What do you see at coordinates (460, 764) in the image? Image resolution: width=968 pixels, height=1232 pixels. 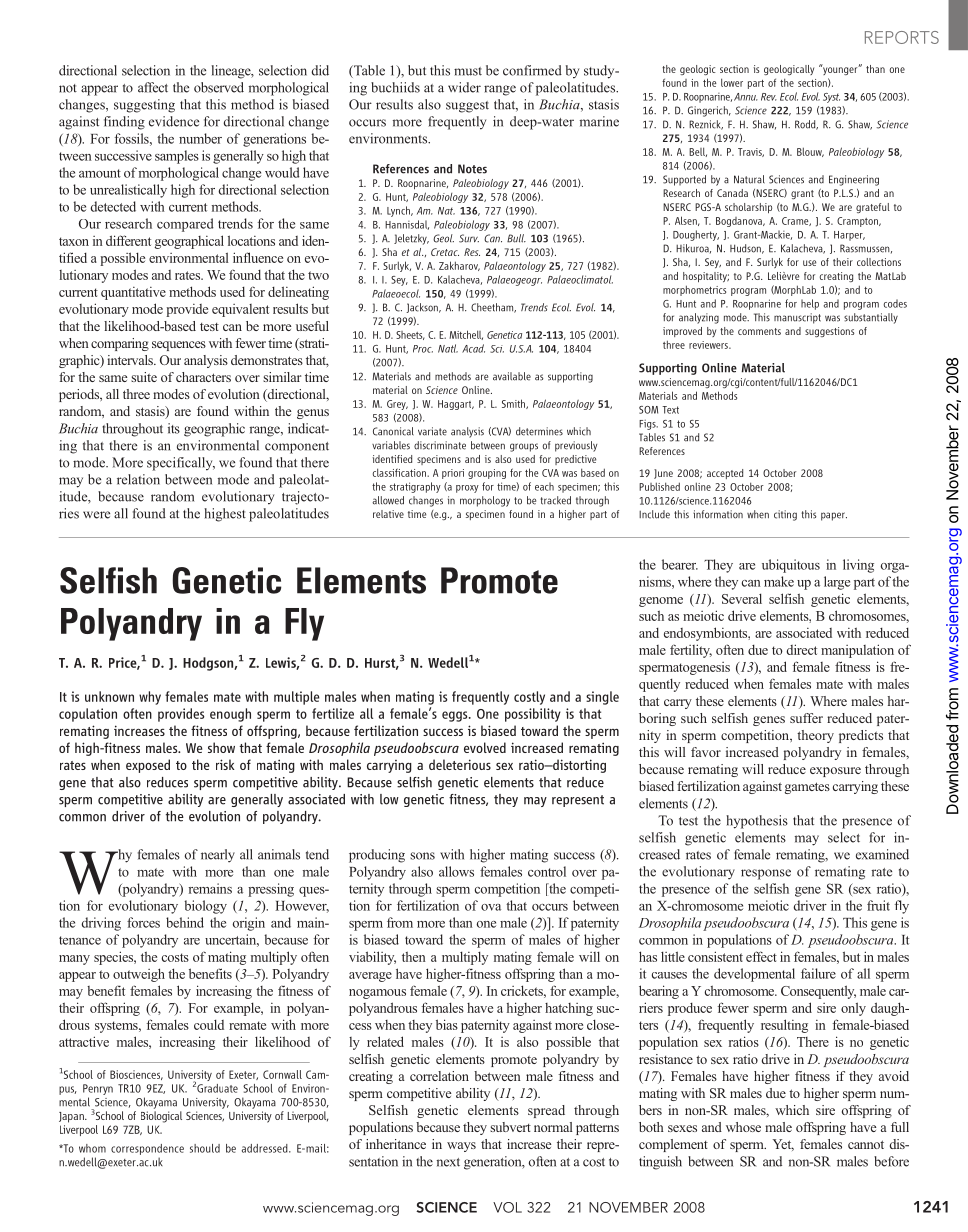 I see `deleterious` at bounding box center [460, 764].
